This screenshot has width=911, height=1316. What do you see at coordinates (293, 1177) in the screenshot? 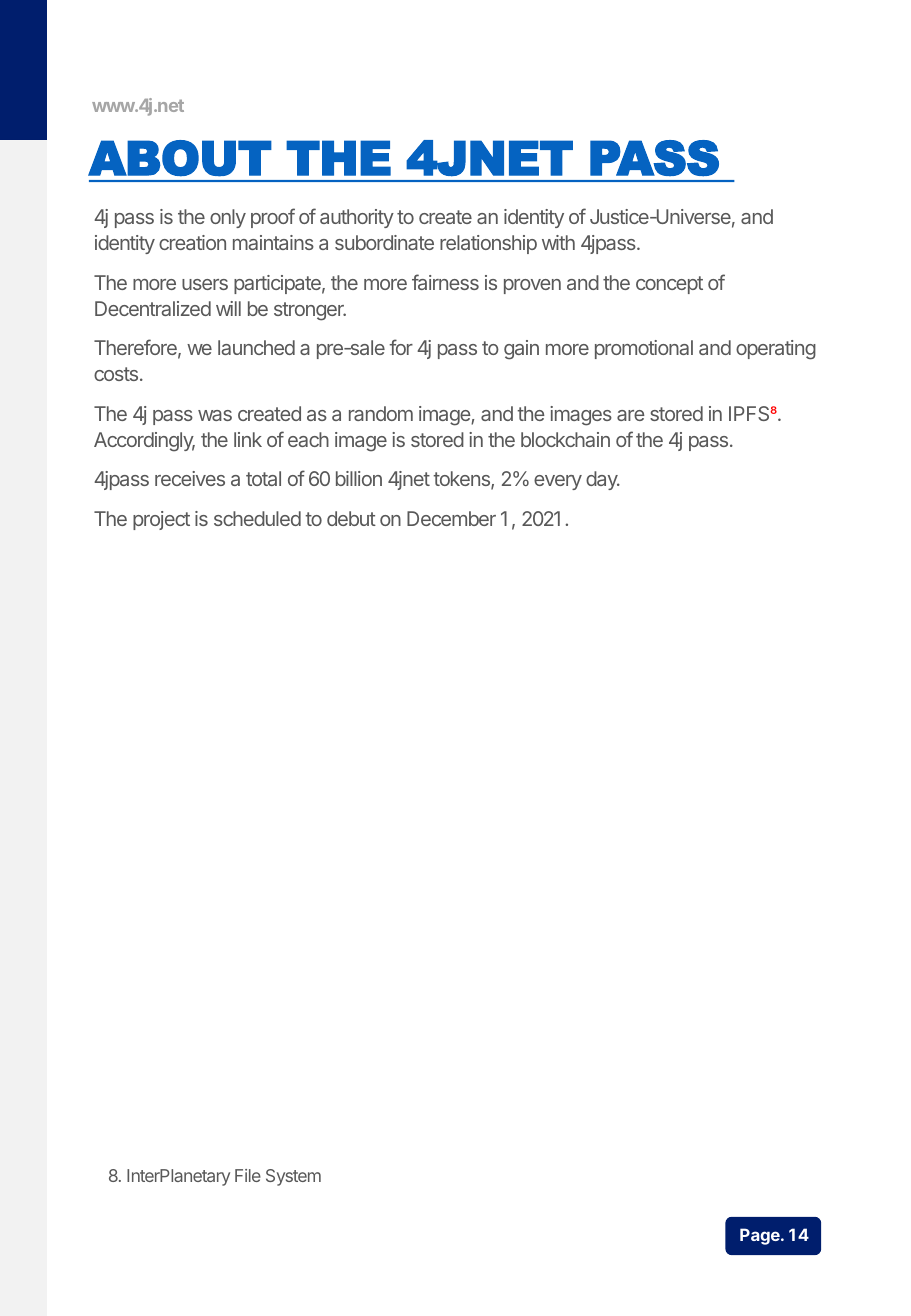
I see `System` at bounding box center [293, 1177].
